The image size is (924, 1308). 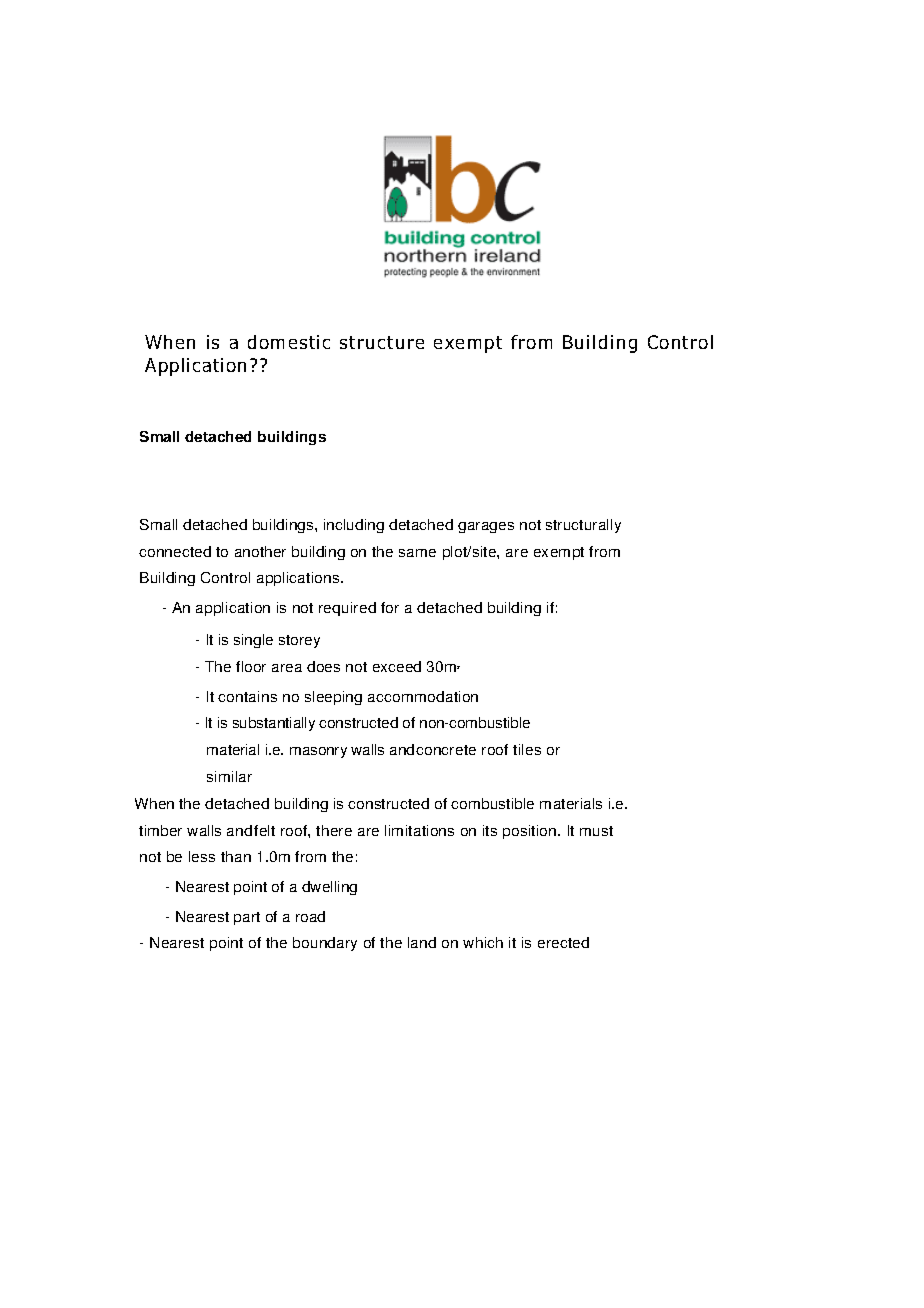 I want to click on masonry, so click(x=318, y=752).
